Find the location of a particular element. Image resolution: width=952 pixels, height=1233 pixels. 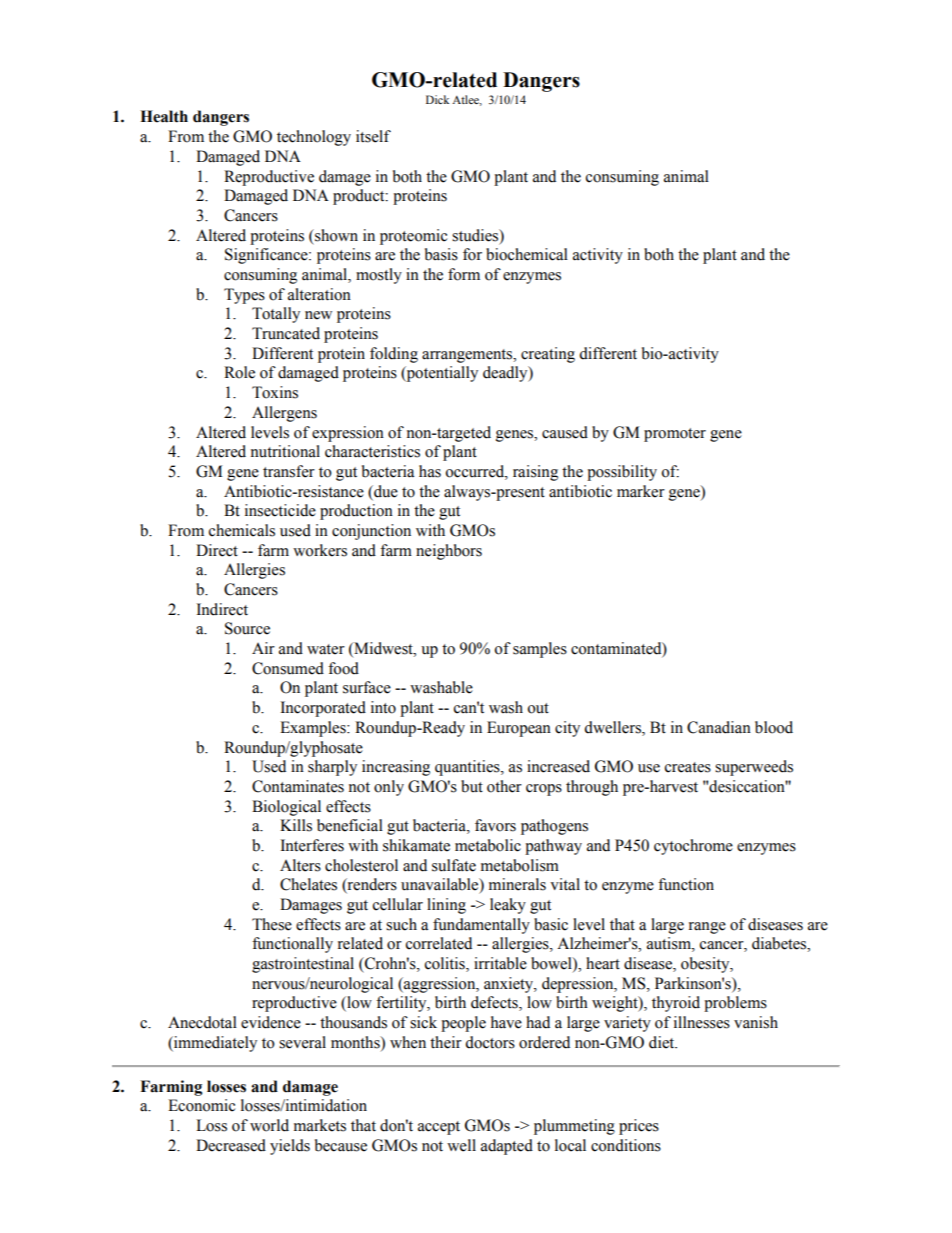

folding is located at coordinates (394, 355).
